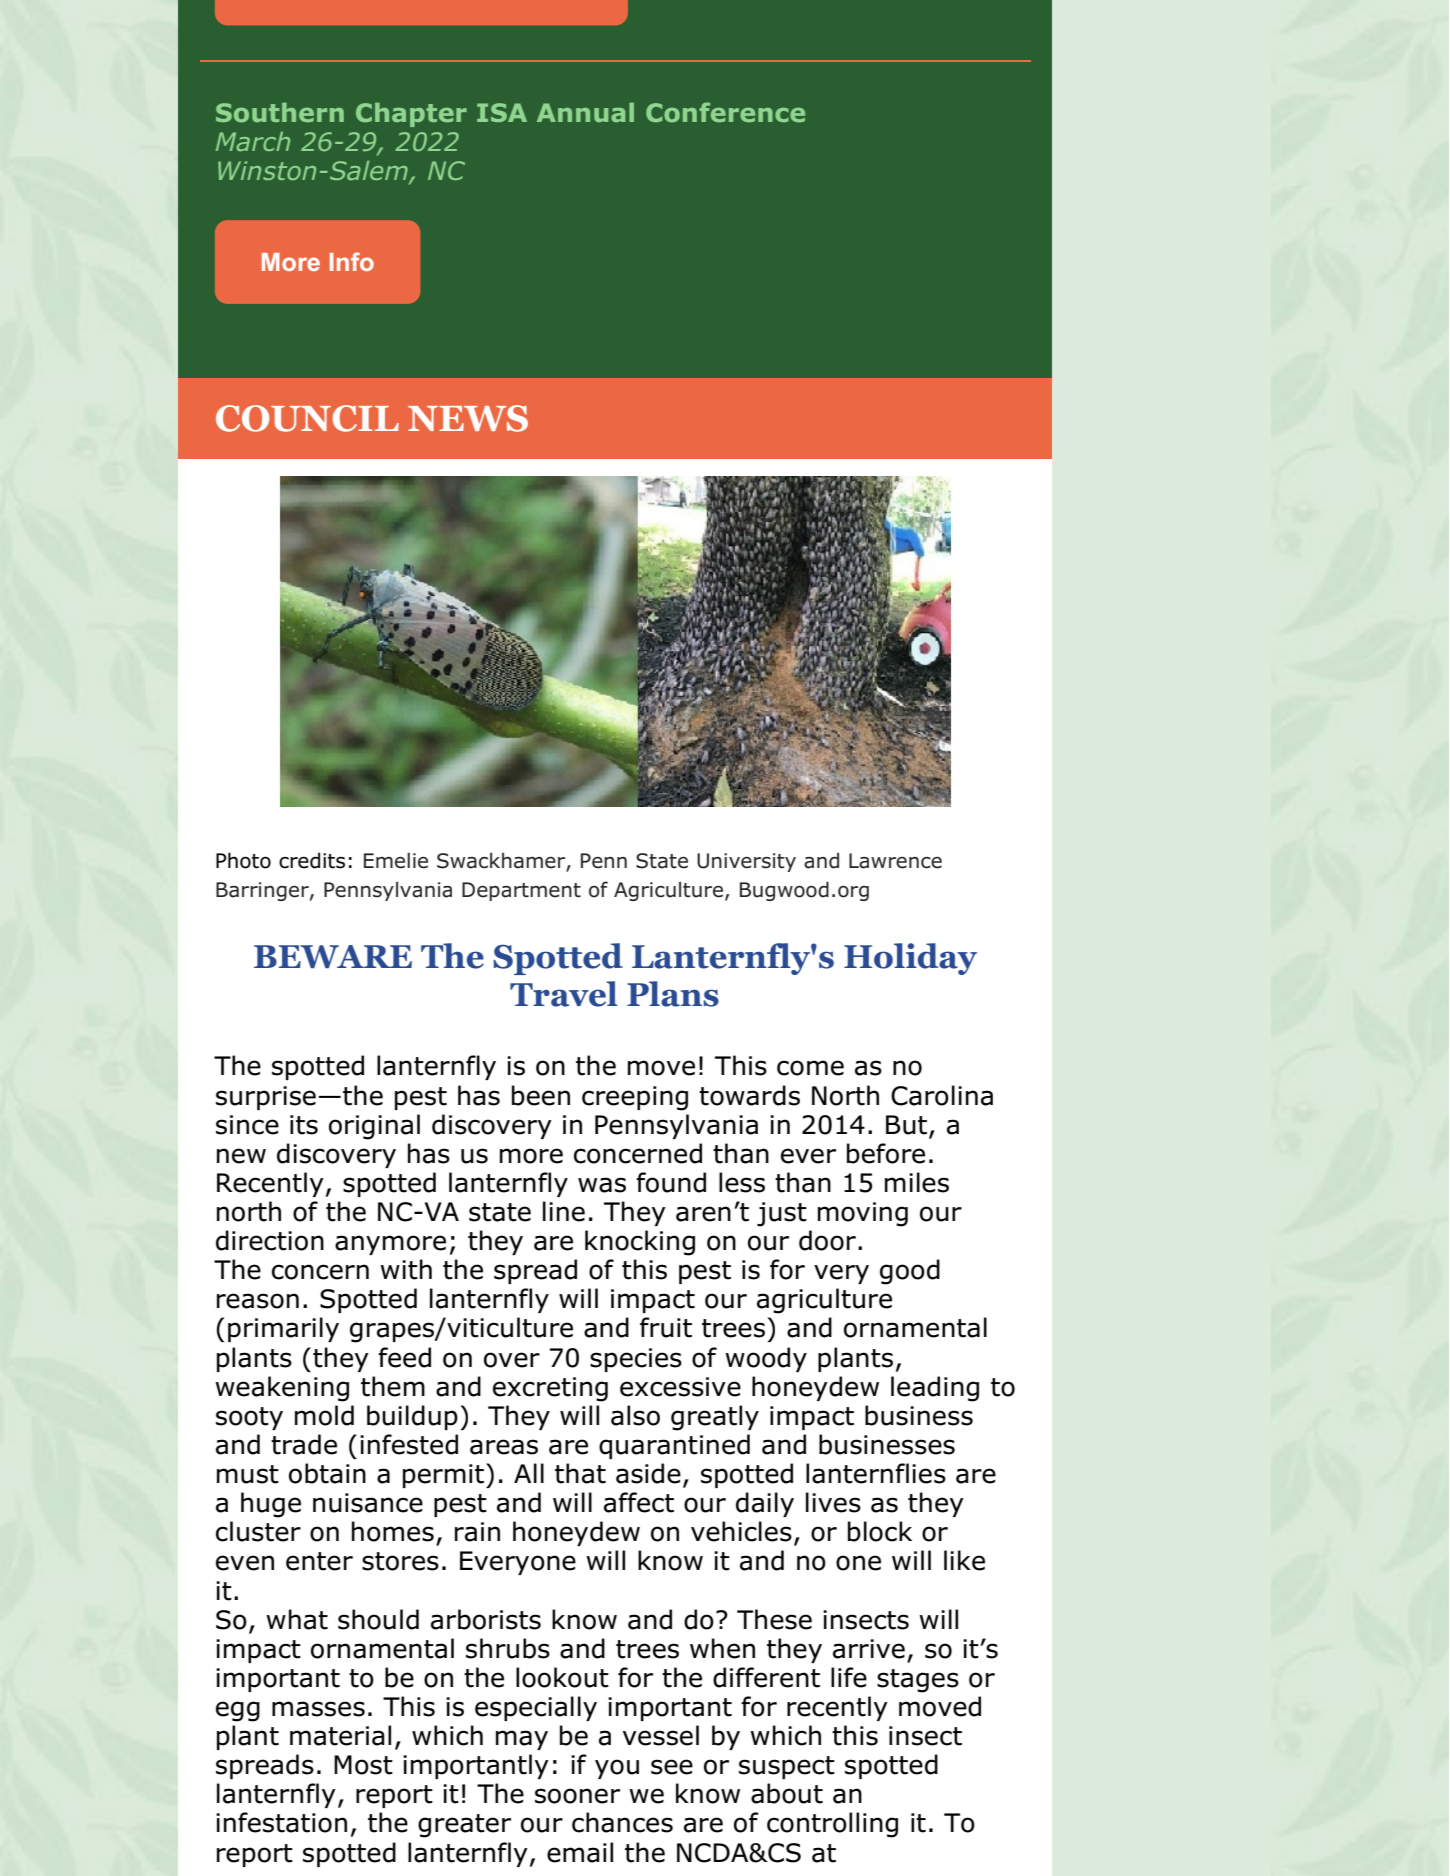  What do you see at coordinates (307, 418) in the screenshot?
I see `COUNCIL` at bounding box center [307, 418].
